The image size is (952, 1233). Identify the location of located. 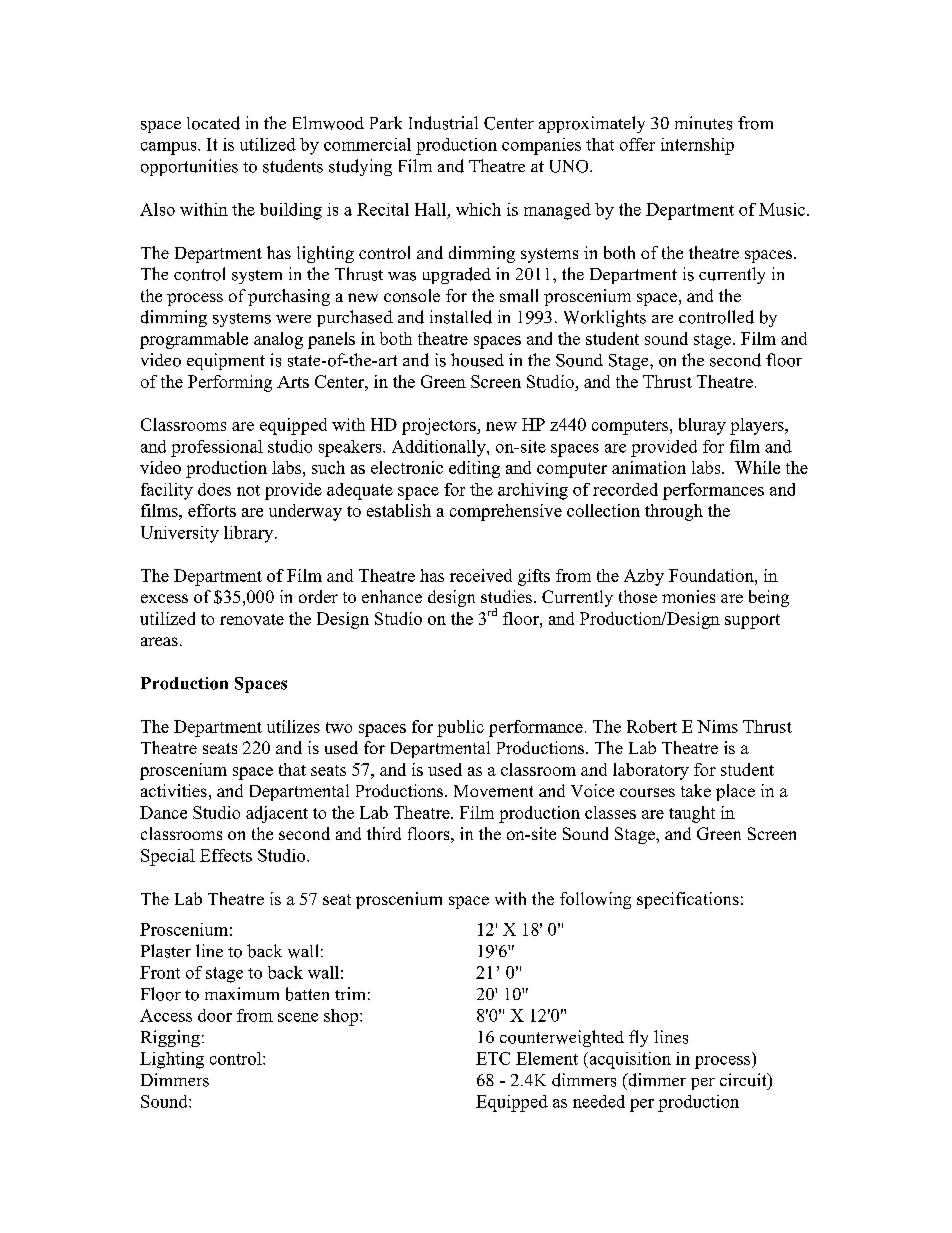
(213, 123).
